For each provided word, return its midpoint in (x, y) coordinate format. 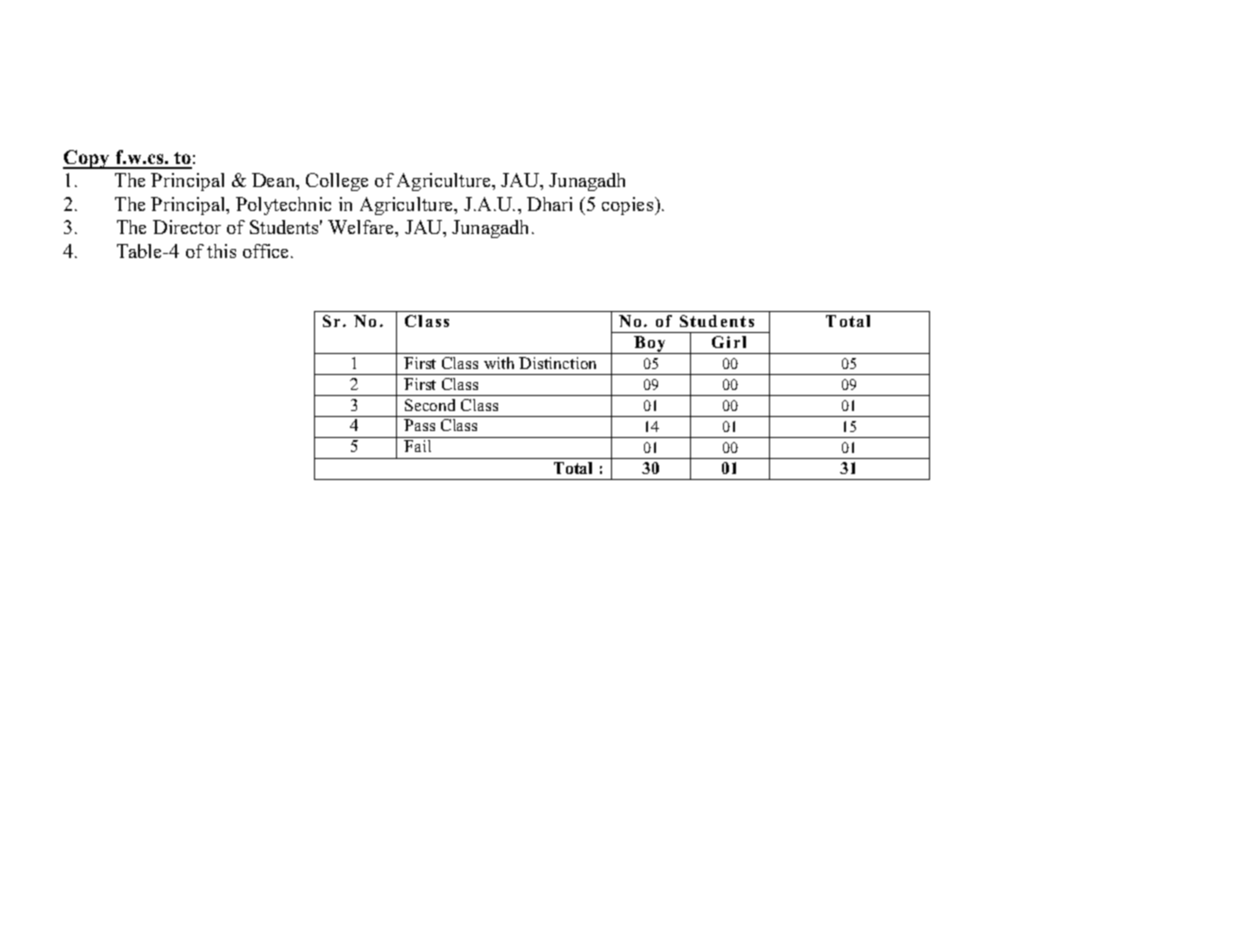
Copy (87, 159)
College (337, 182)
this (221, 251)
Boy (650, 345)
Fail (417, 446)
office (267, 251)
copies (629, 206)
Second (430, 405)
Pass (419, 425)
